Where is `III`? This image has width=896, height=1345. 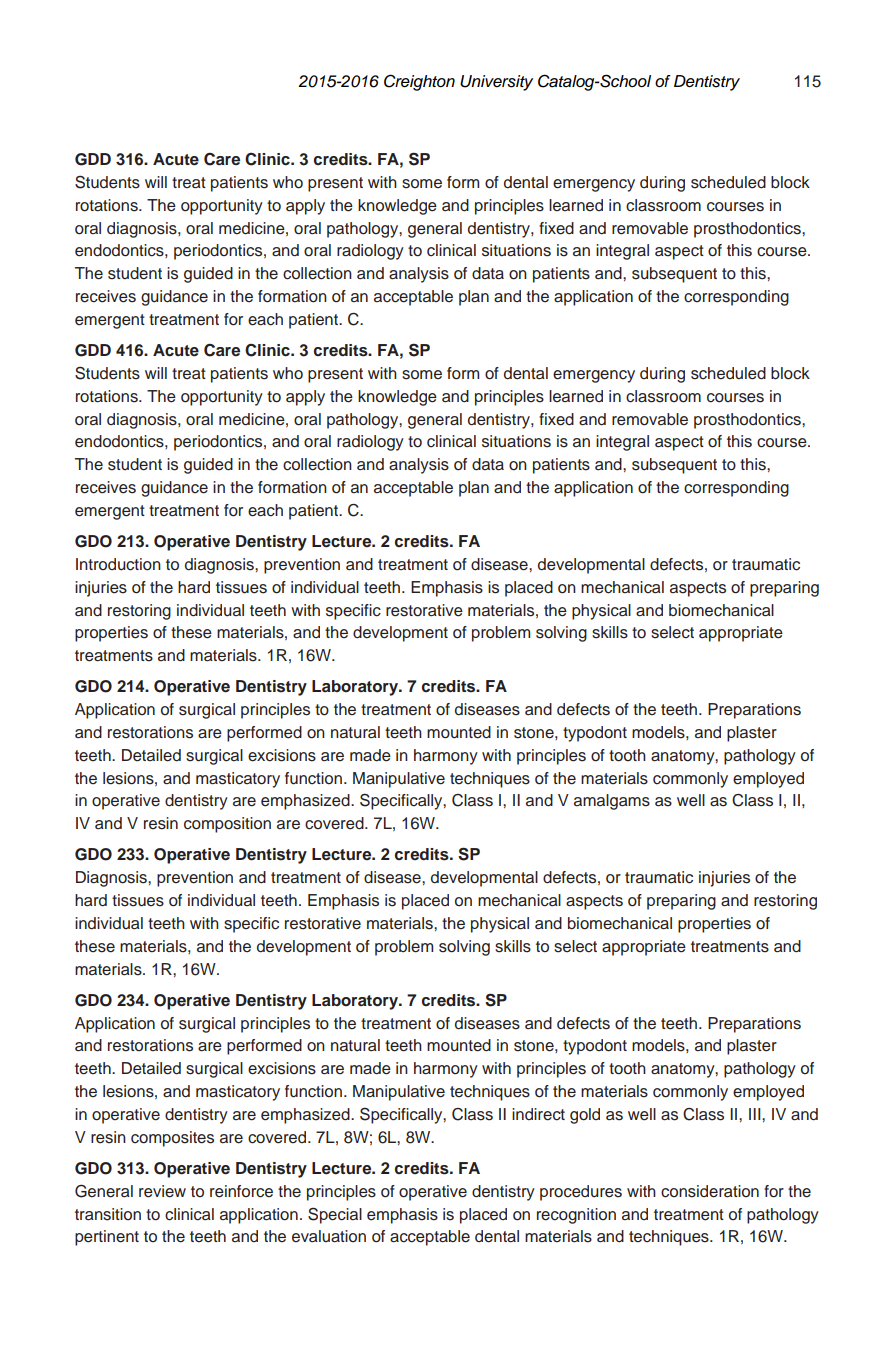 III is located at coordinates (756, 1114).
